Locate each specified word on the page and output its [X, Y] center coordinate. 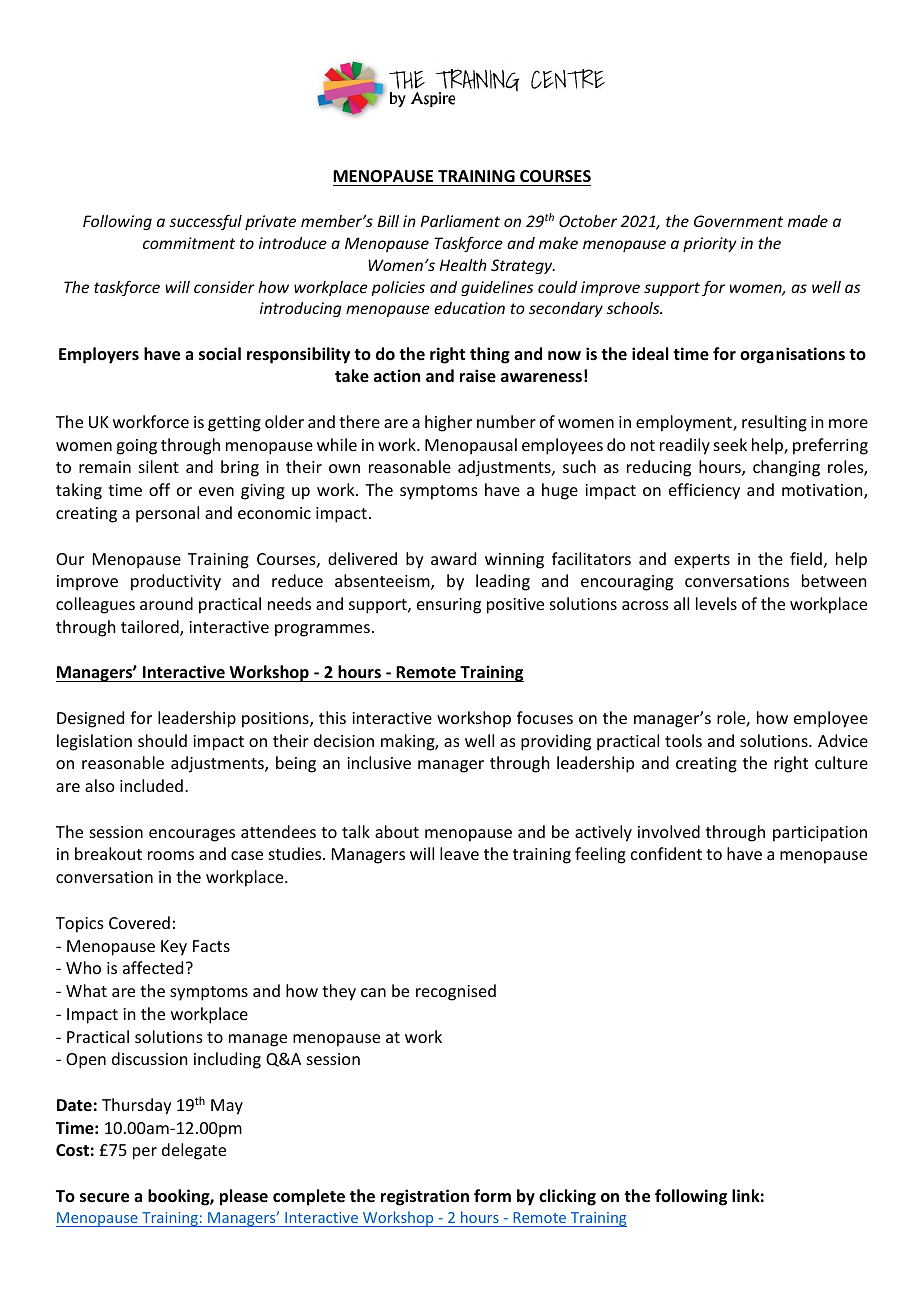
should [162, 740]
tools [683, 740]
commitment [189, 243]
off [159, 489]
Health [463, 265]
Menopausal [471, 446]
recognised [456, 992]
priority [710, 244]
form [492, 1195]
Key [174, 948]
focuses [545, 717]
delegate [194, 1151]
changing [786, 468]
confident [666, 853]
